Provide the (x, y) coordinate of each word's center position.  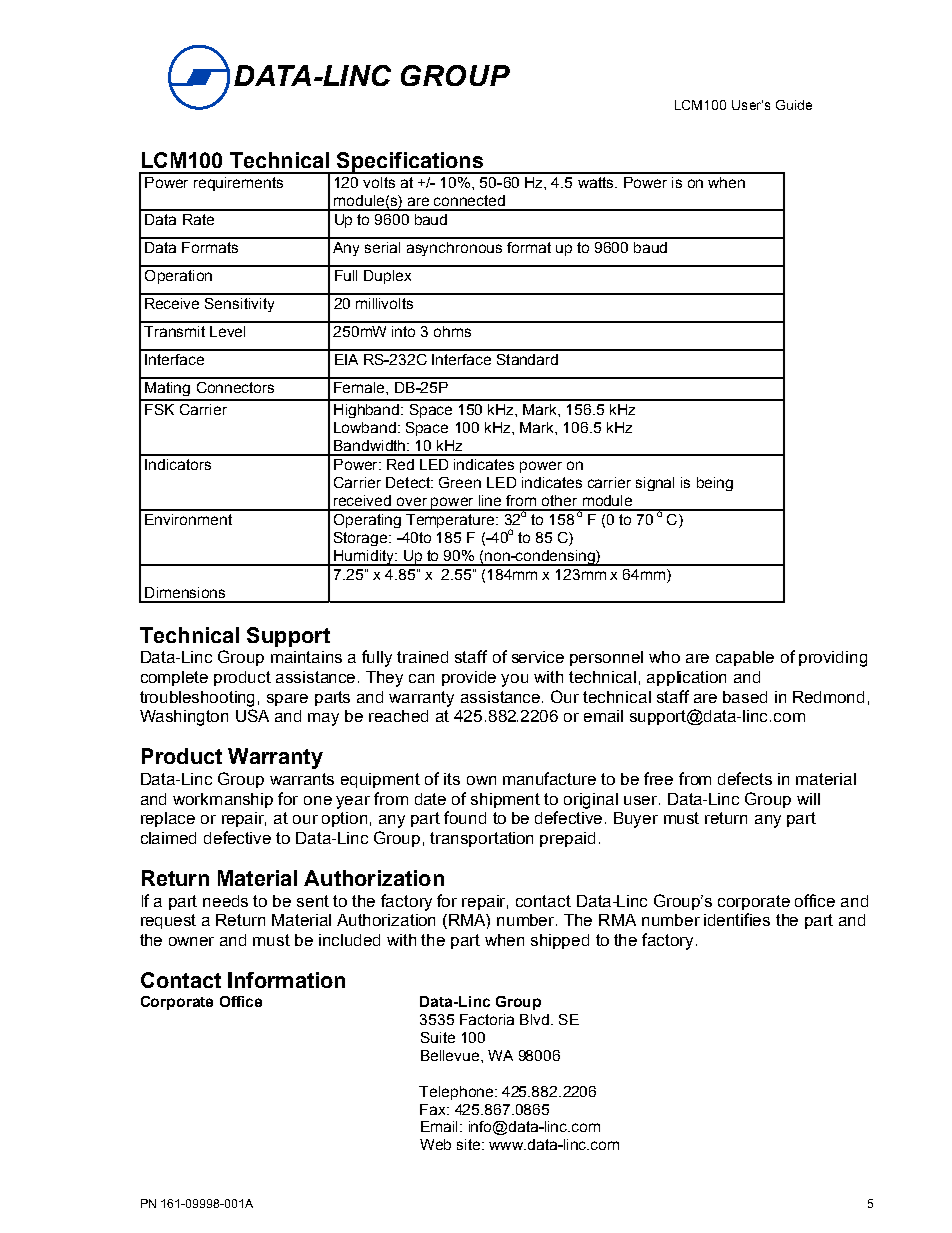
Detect (409, 482)
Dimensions (185, 592)
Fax (434, 1109)
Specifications (409, 163)
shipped (560, 941)
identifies (737, 919)
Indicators (178, 464)
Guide (794, 105)
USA (252, 715)
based (745, 697)
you (514, 680)
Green (460, 482)
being (715, 484)
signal (655, 484)
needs (225, 901)
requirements (238, 184)
